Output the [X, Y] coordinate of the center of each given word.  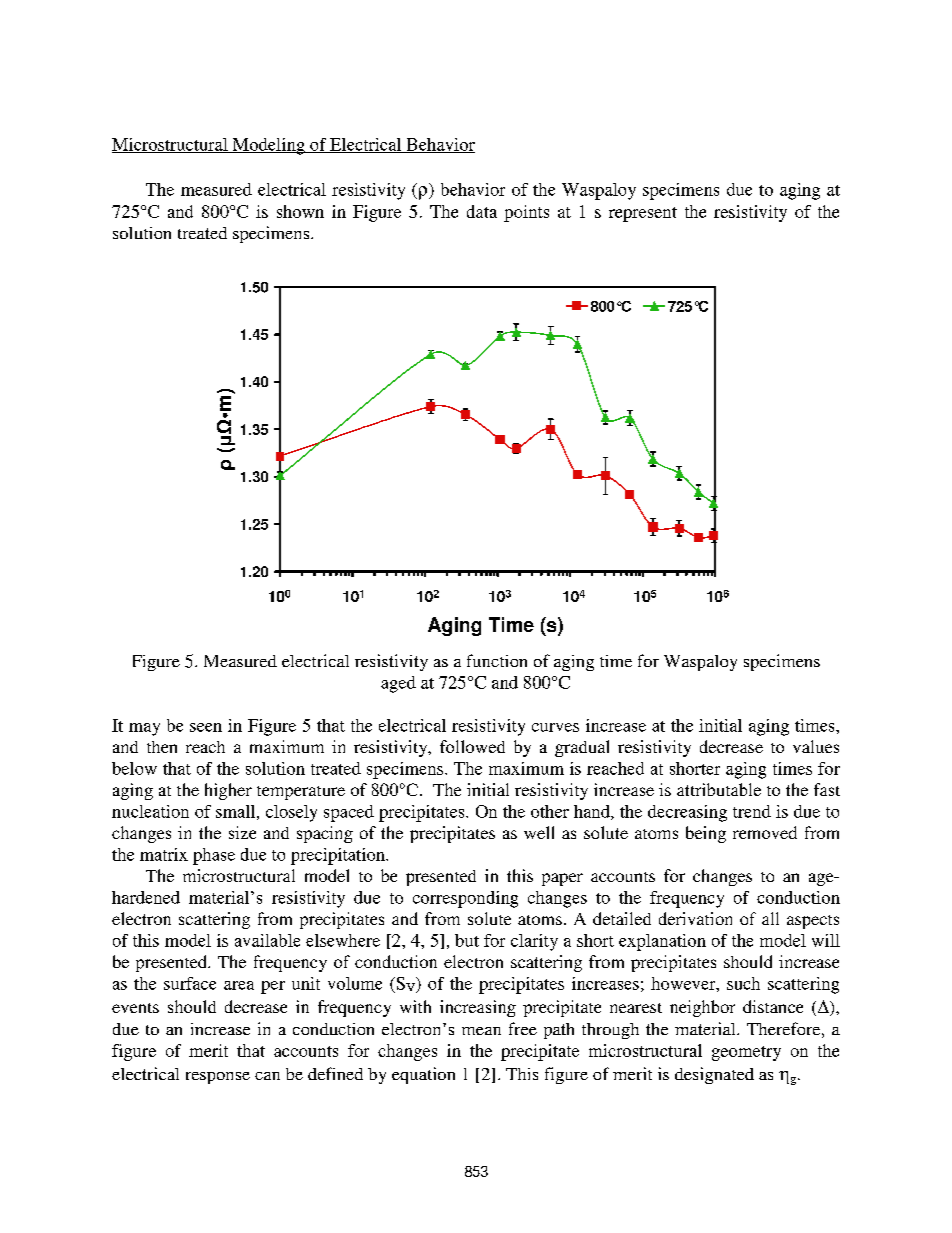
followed [472, 746]
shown [300, 211]
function [497, 660]
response [218, 1078]
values [816, 746]
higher [228, 791]
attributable [719, 789]
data [482, 211]
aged [398, 684]
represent [643, 214]
